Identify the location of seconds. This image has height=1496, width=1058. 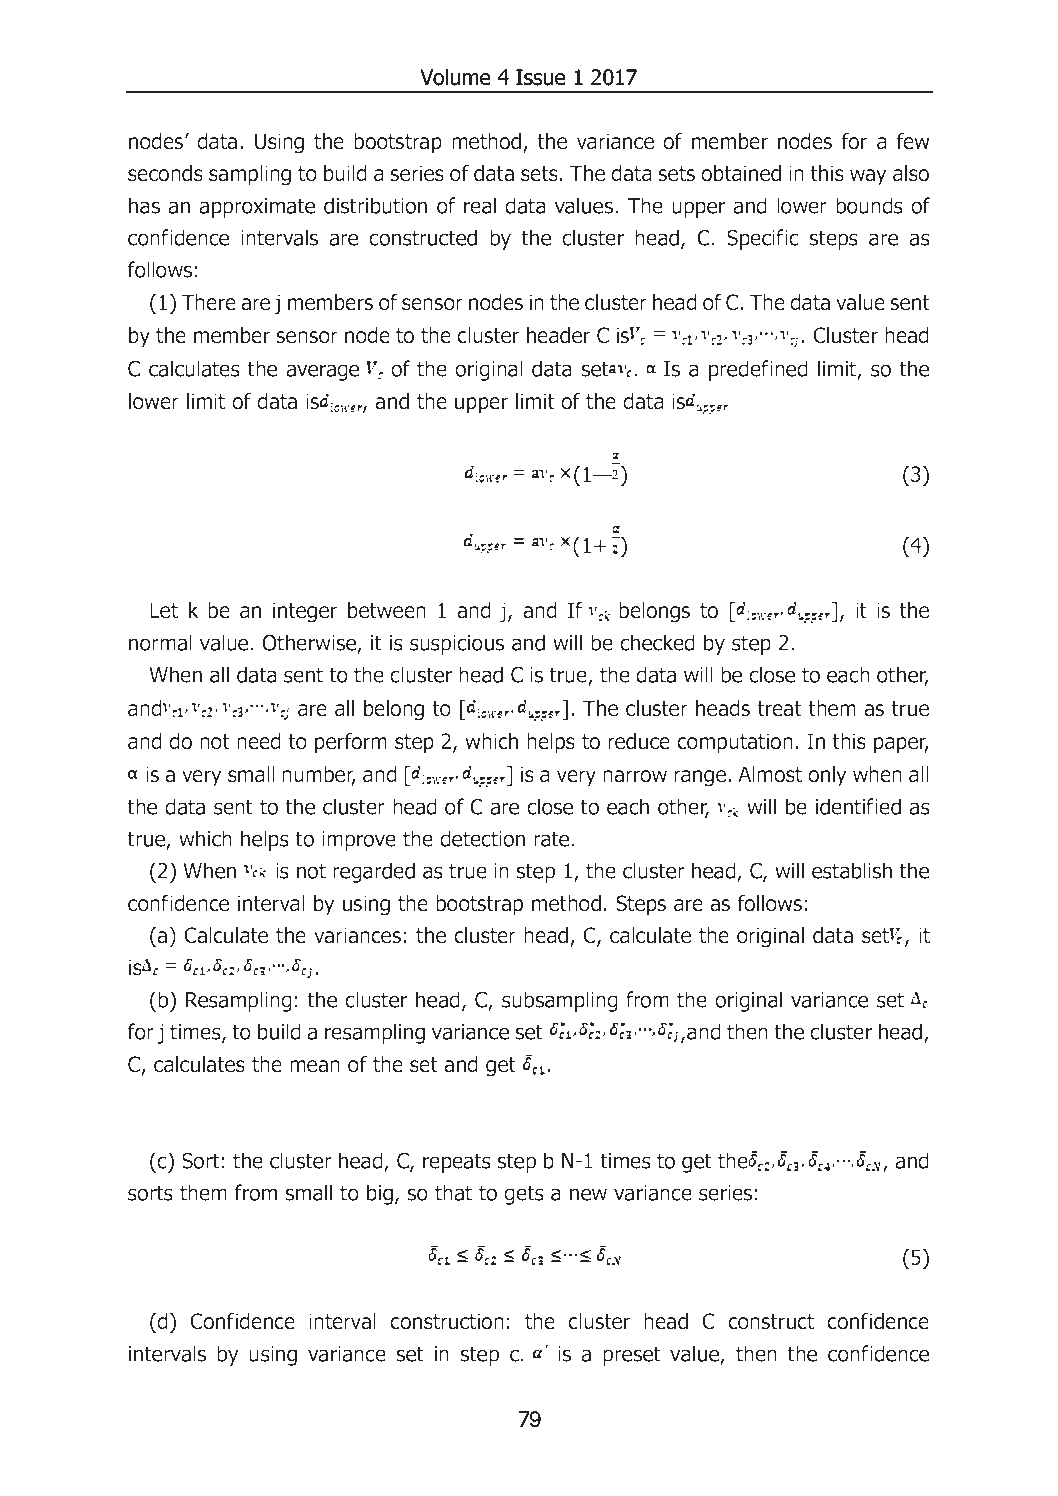
(165, 173).
